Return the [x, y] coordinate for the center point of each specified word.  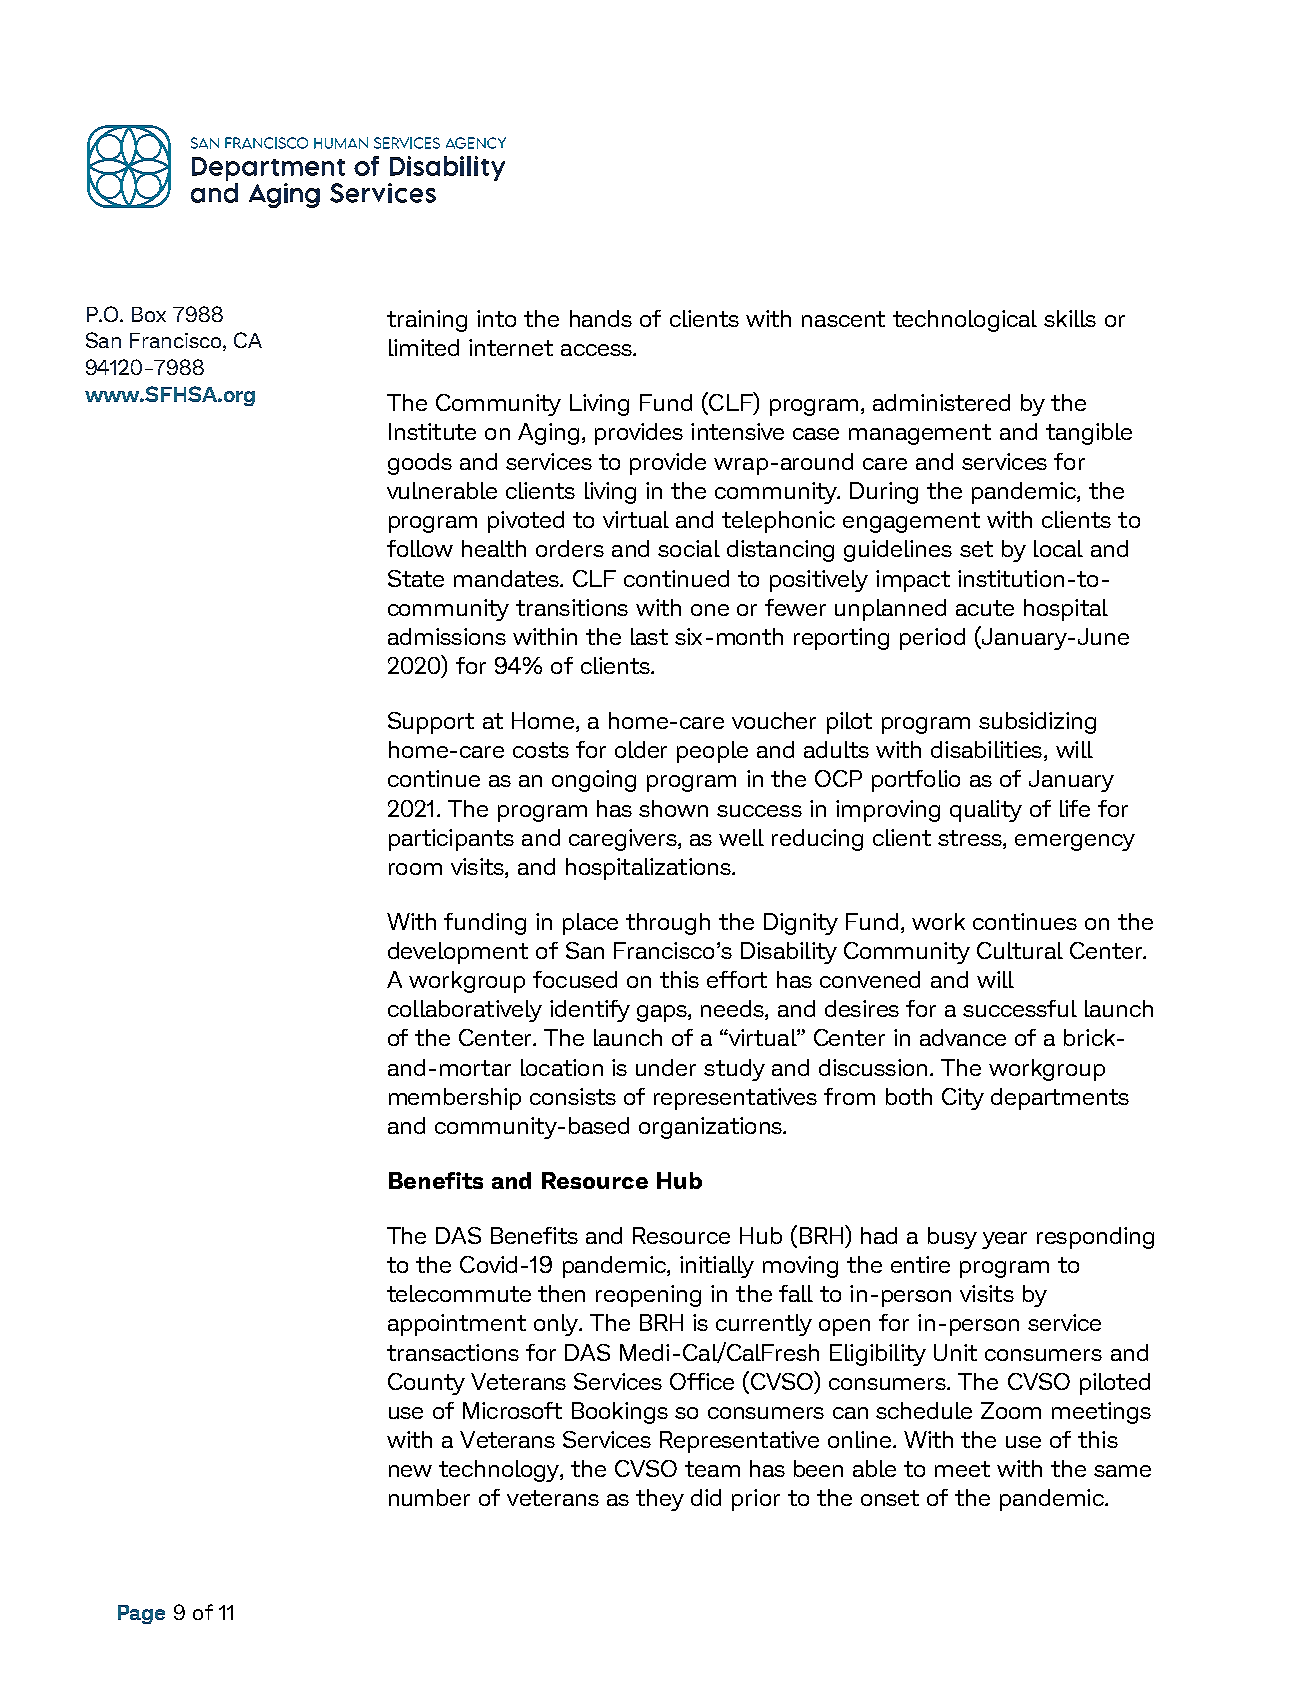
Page [141, 1614]
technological [965, 321]
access [597, 350]
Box [149, 314]
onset [890, 1498]
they [660, 1500]
